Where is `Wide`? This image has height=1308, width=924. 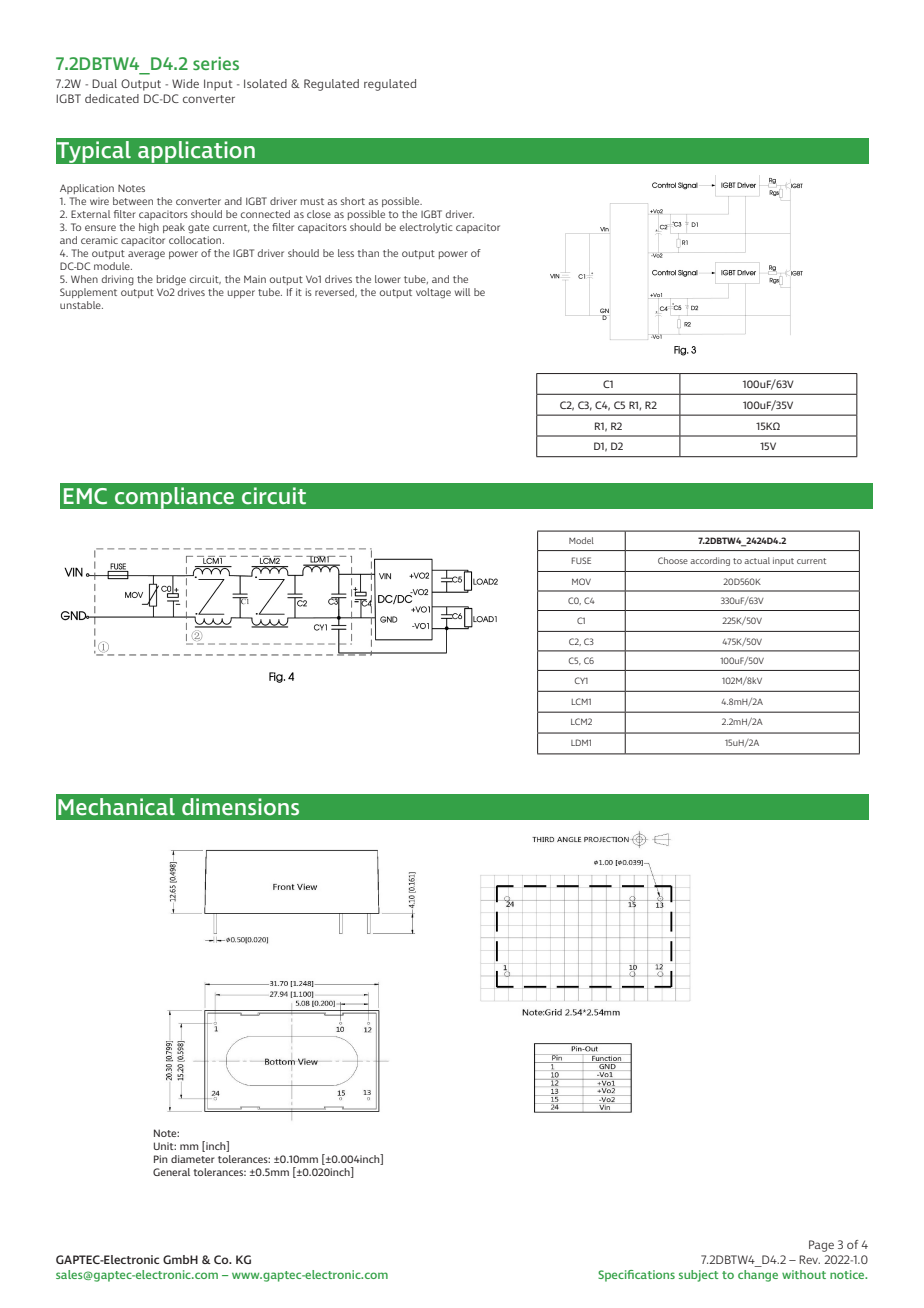 Wide is located at coordinates (185, 83).
